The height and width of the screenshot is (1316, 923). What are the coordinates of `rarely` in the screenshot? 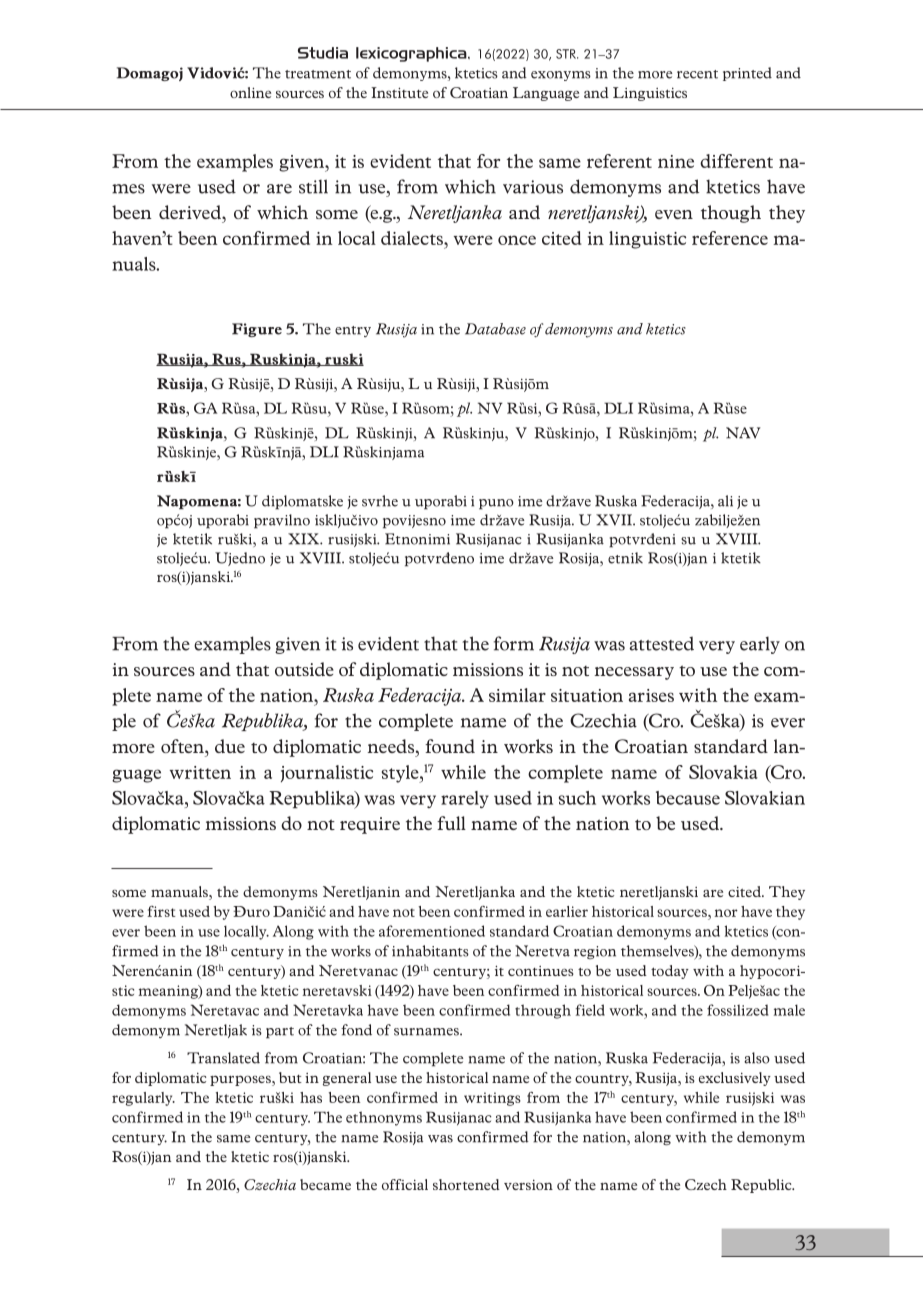 It's located at (465, 799).
